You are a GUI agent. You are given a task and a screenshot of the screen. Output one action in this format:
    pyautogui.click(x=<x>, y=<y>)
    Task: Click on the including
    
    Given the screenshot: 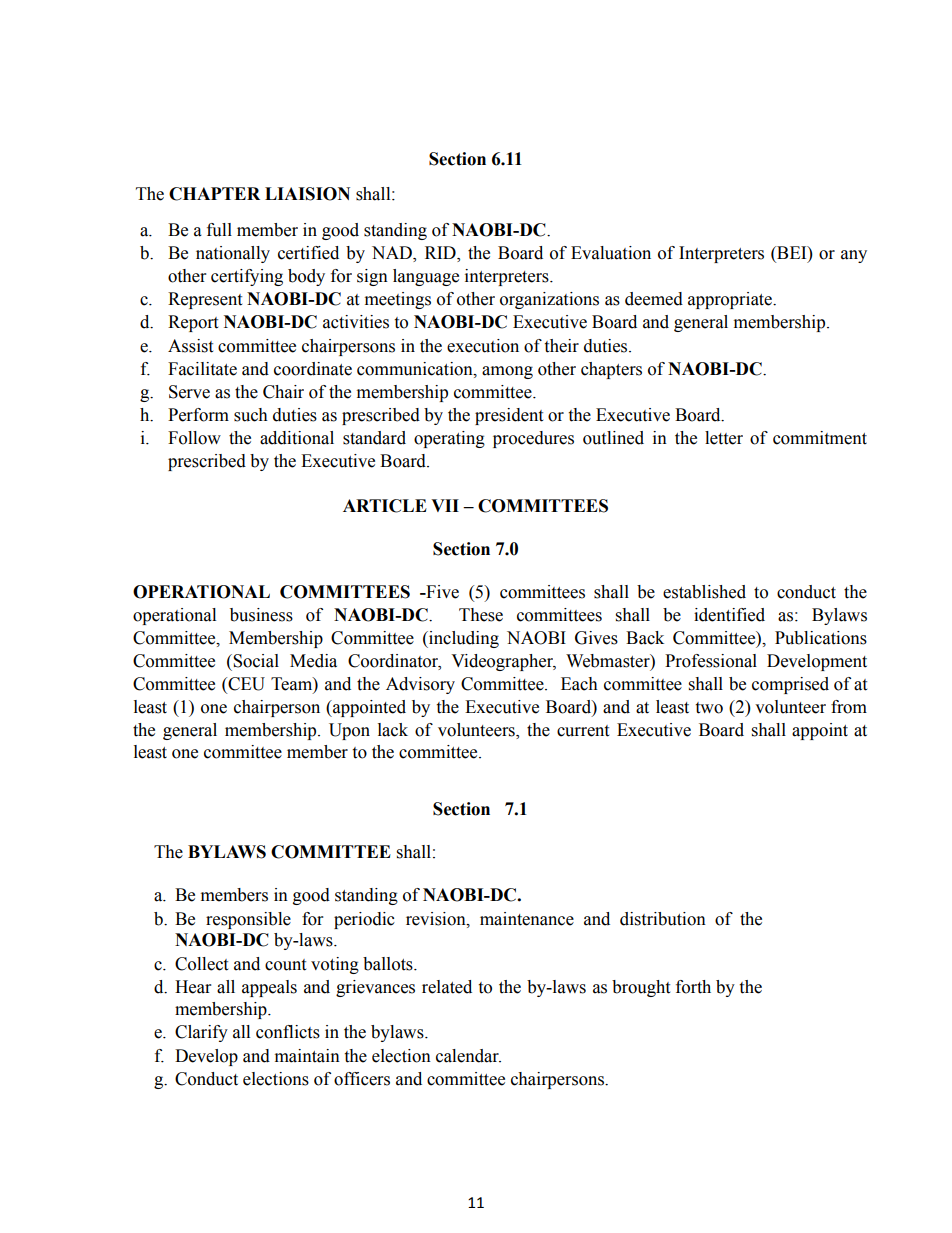 What is the action you would take?
    pyautogui.click(x=463, y=639)
